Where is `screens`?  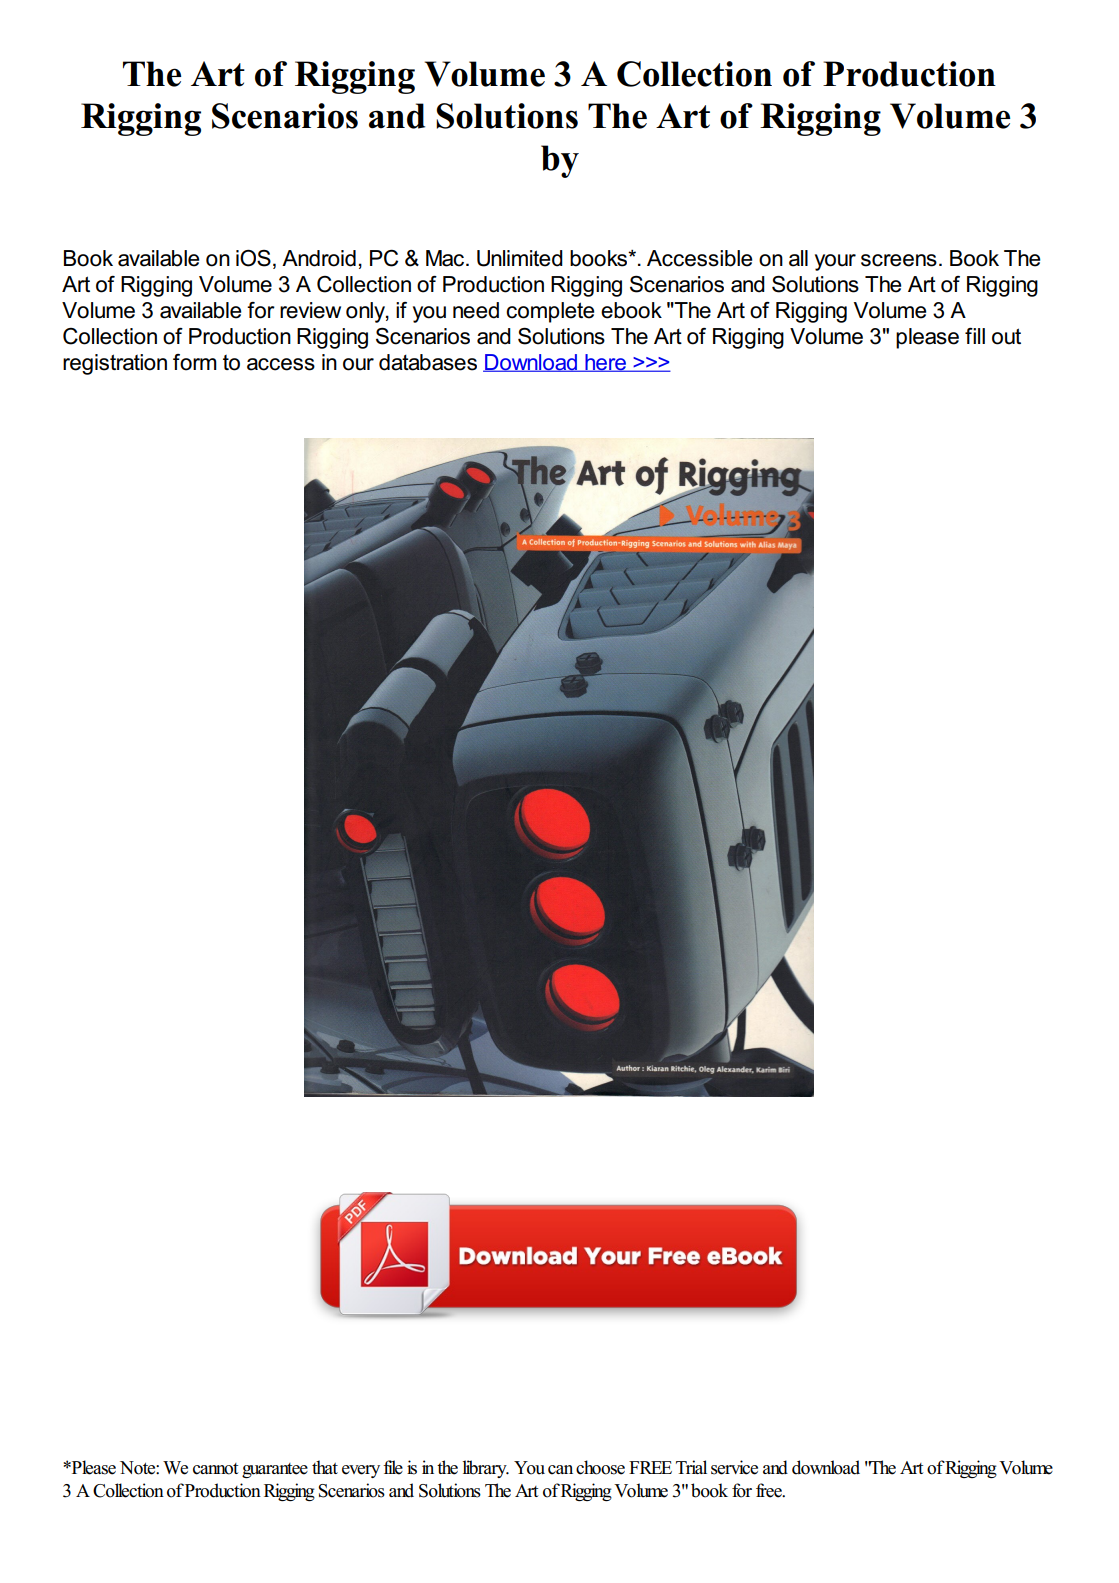 screens is located at coordinates (899, 260).
